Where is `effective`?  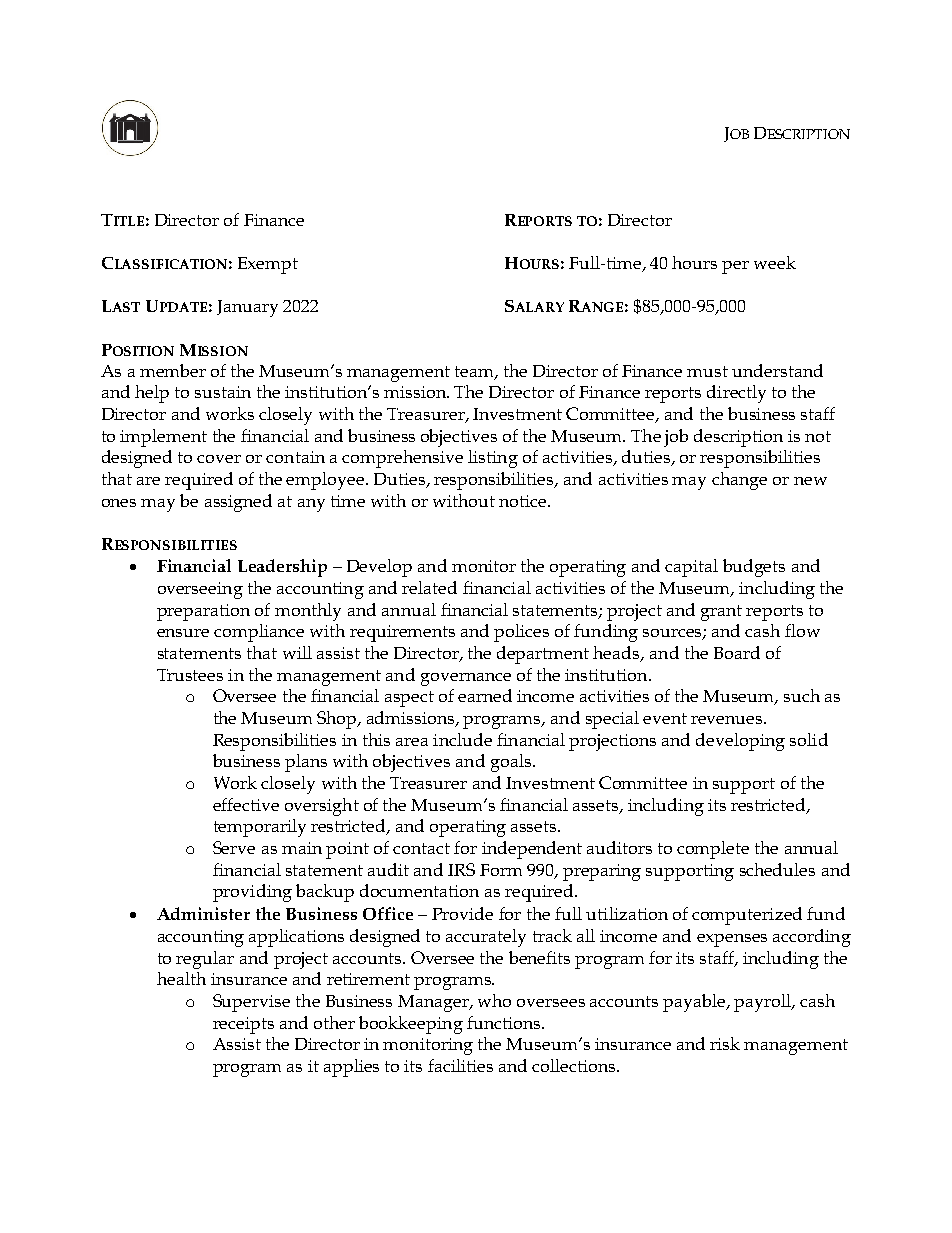 effective is located at coordinates (246, 804).
